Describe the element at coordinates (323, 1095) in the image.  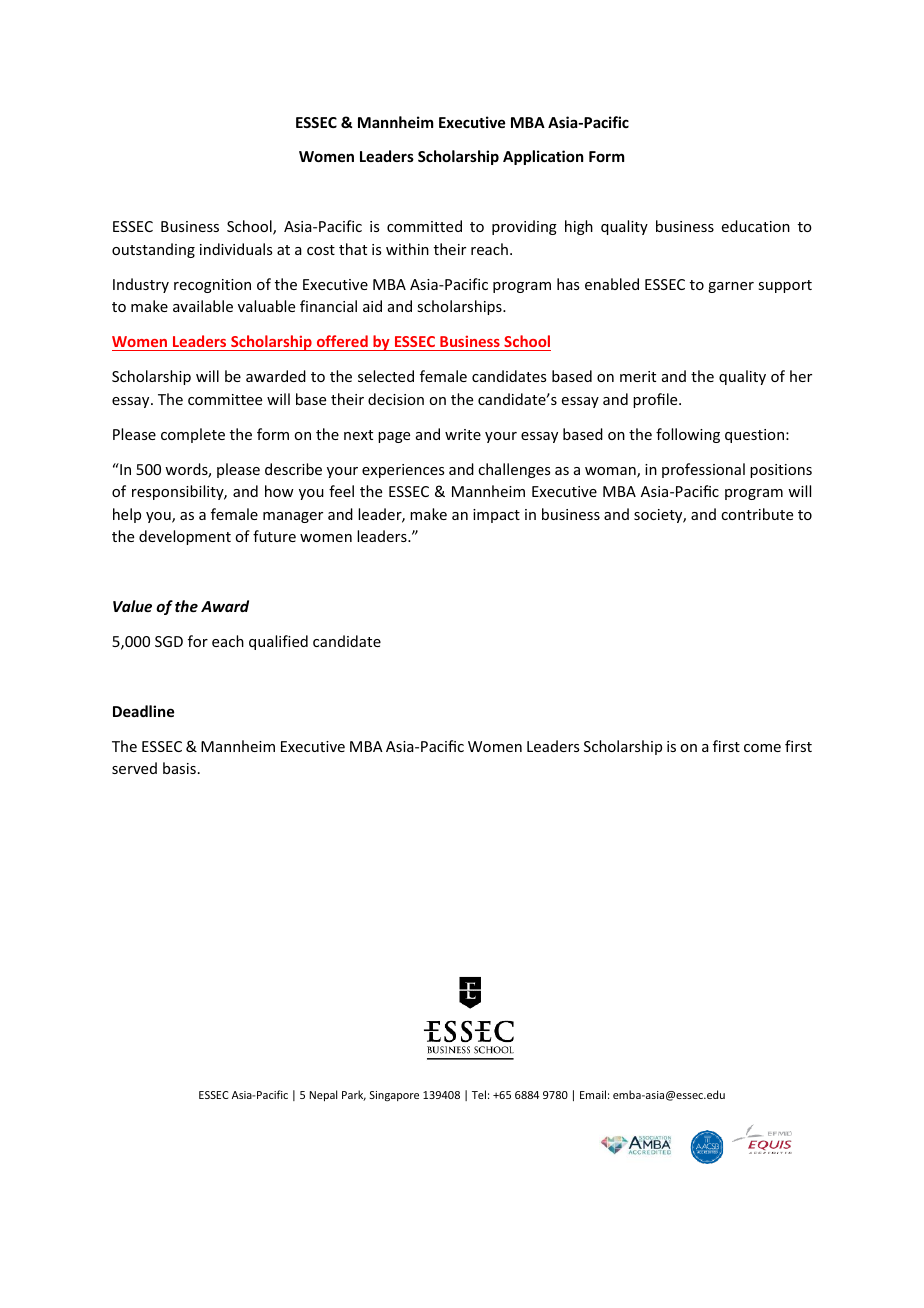
I see `Nepal` at that location.
